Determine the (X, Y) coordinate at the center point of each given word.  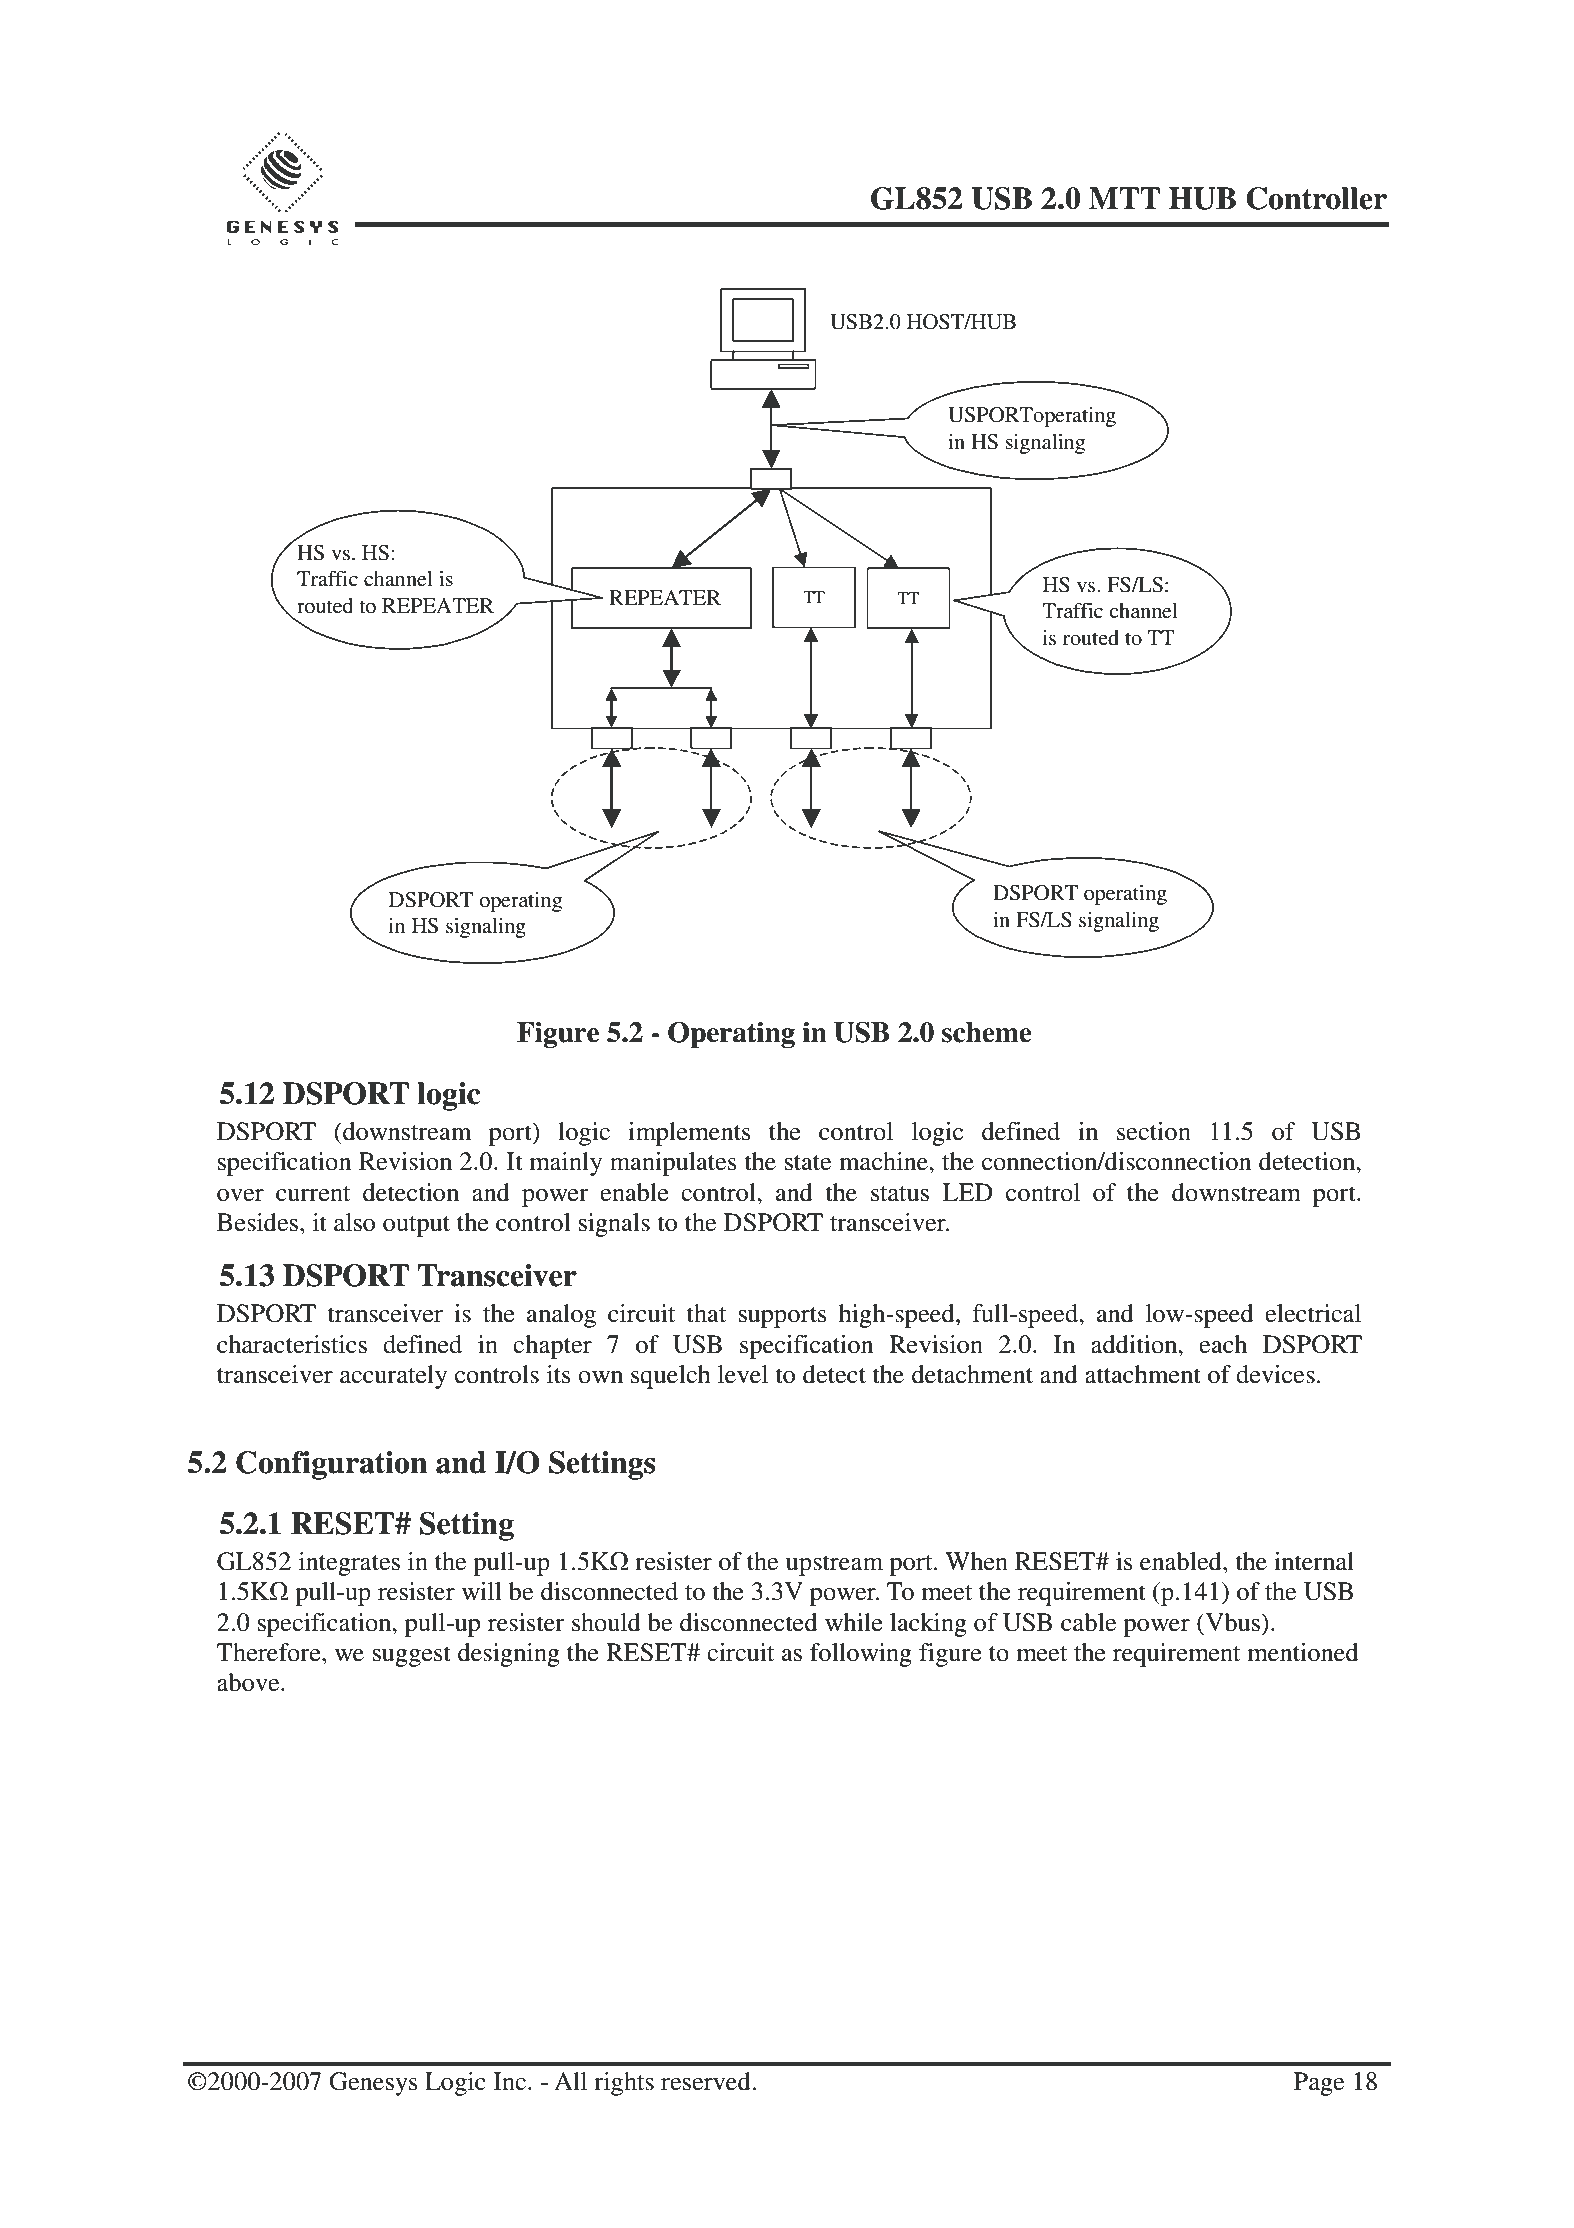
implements (689, 1134)
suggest (412, 1656)
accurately (393, 1377)
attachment (1143, 1374)
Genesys (373, 2084)
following (861, 1655)
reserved (707, 2081)
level (743, 1374)
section (1154, 1131)
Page (1319, 2084)
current (313, 1194)
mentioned (1303, 1652)
